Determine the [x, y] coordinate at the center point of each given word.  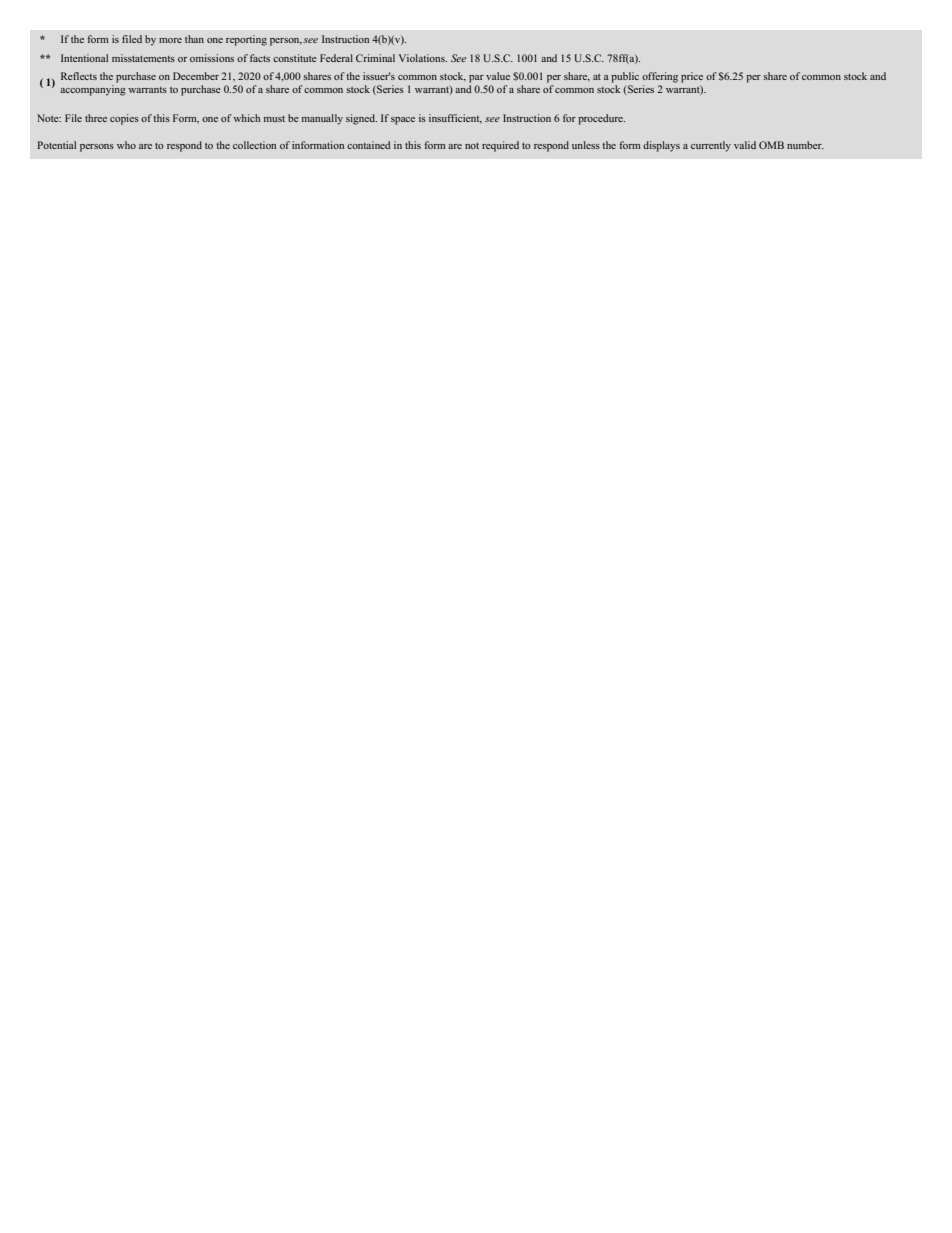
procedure [601, 119]
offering [660, 77]
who [126, 145]
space [403, 121]
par [476, 79]
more [170, 40]
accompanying [93, 90]
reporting [246, 40]
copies [124, 119]
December [196, 76]
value [498, 76]
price [692, 77]
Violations [423, 58]
